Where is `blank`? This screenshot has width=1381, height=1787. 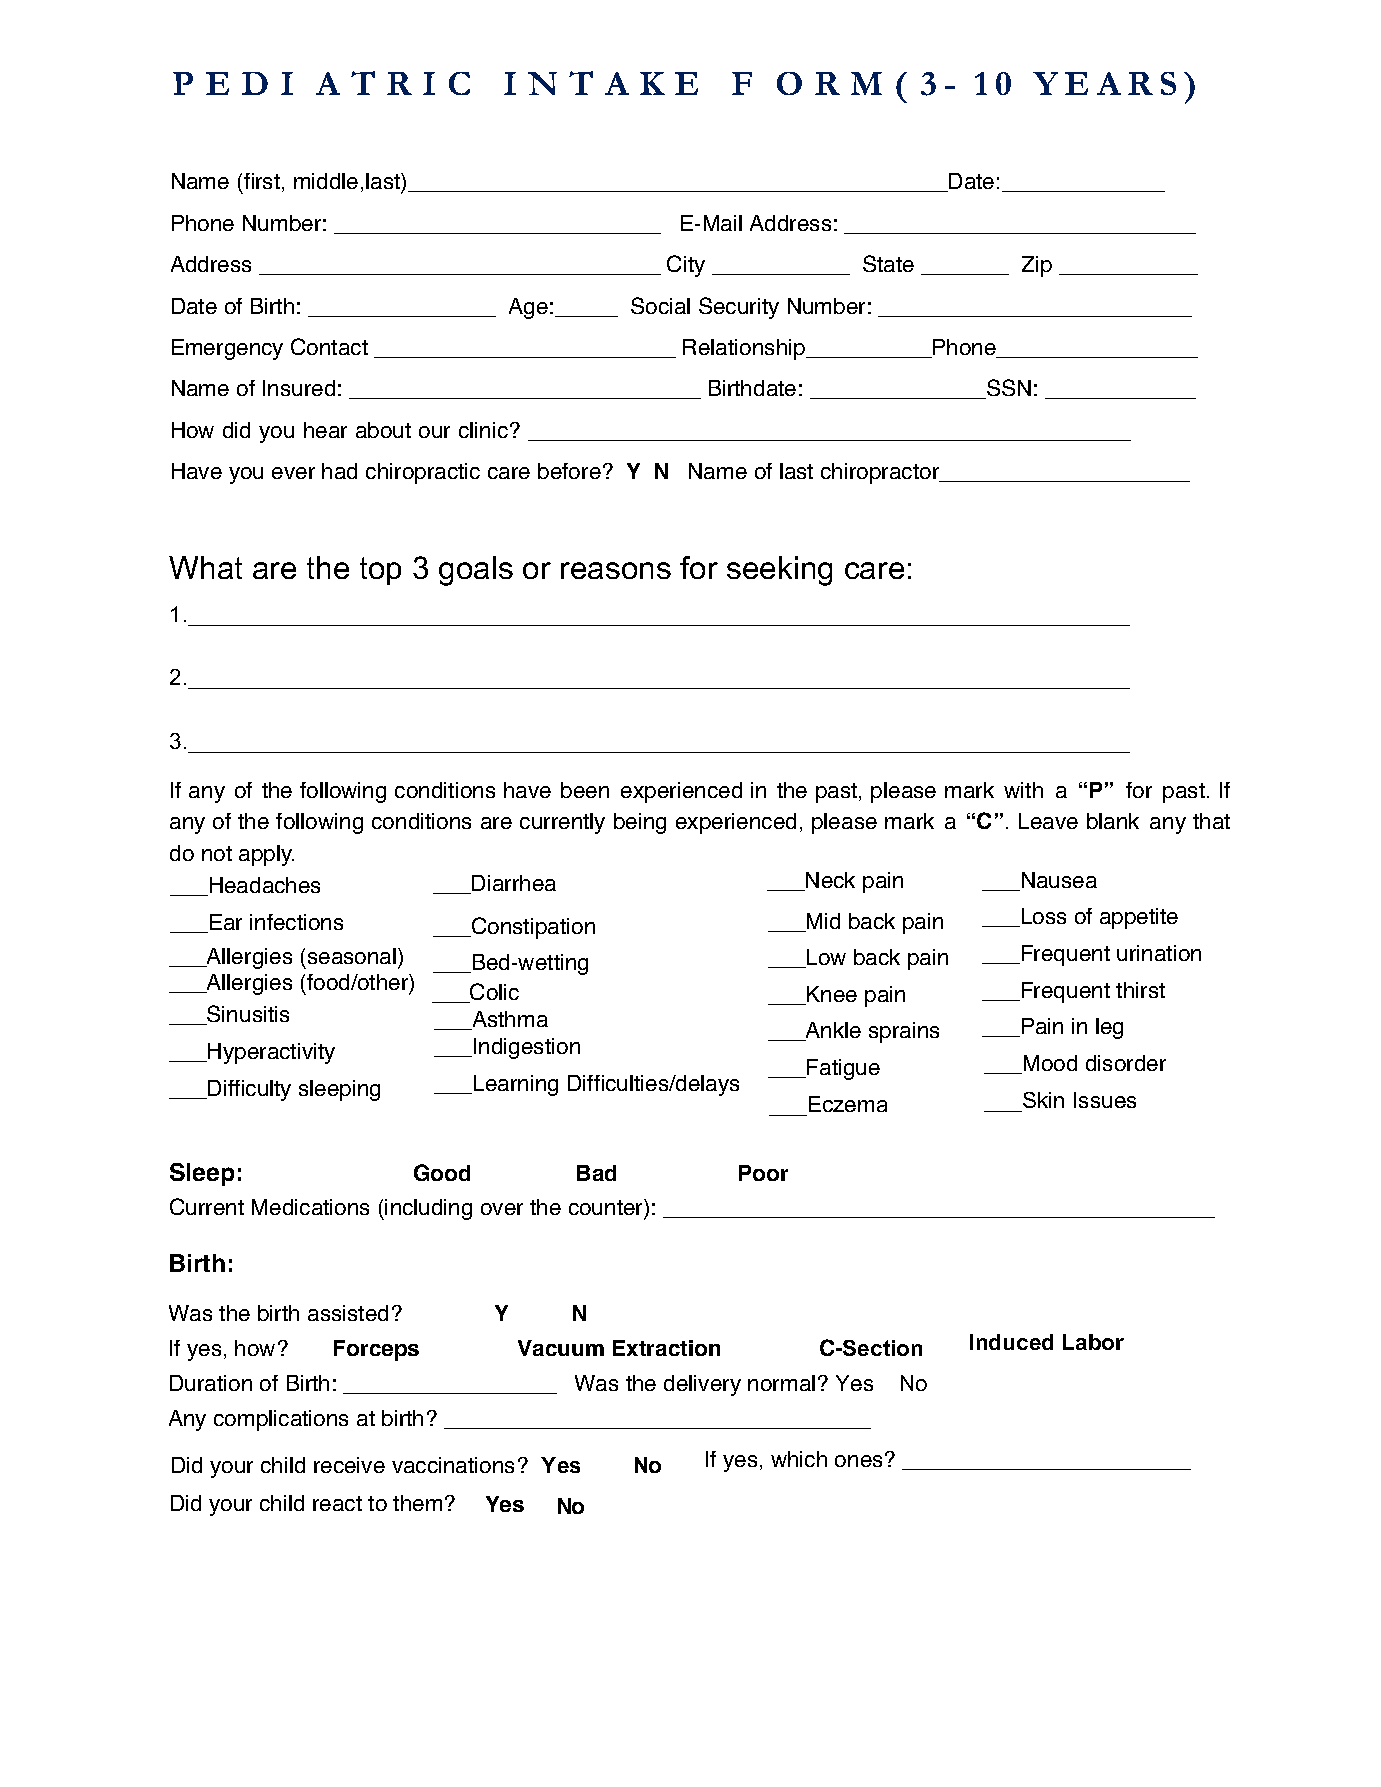
blank is located at coordinates (1113, 821).
